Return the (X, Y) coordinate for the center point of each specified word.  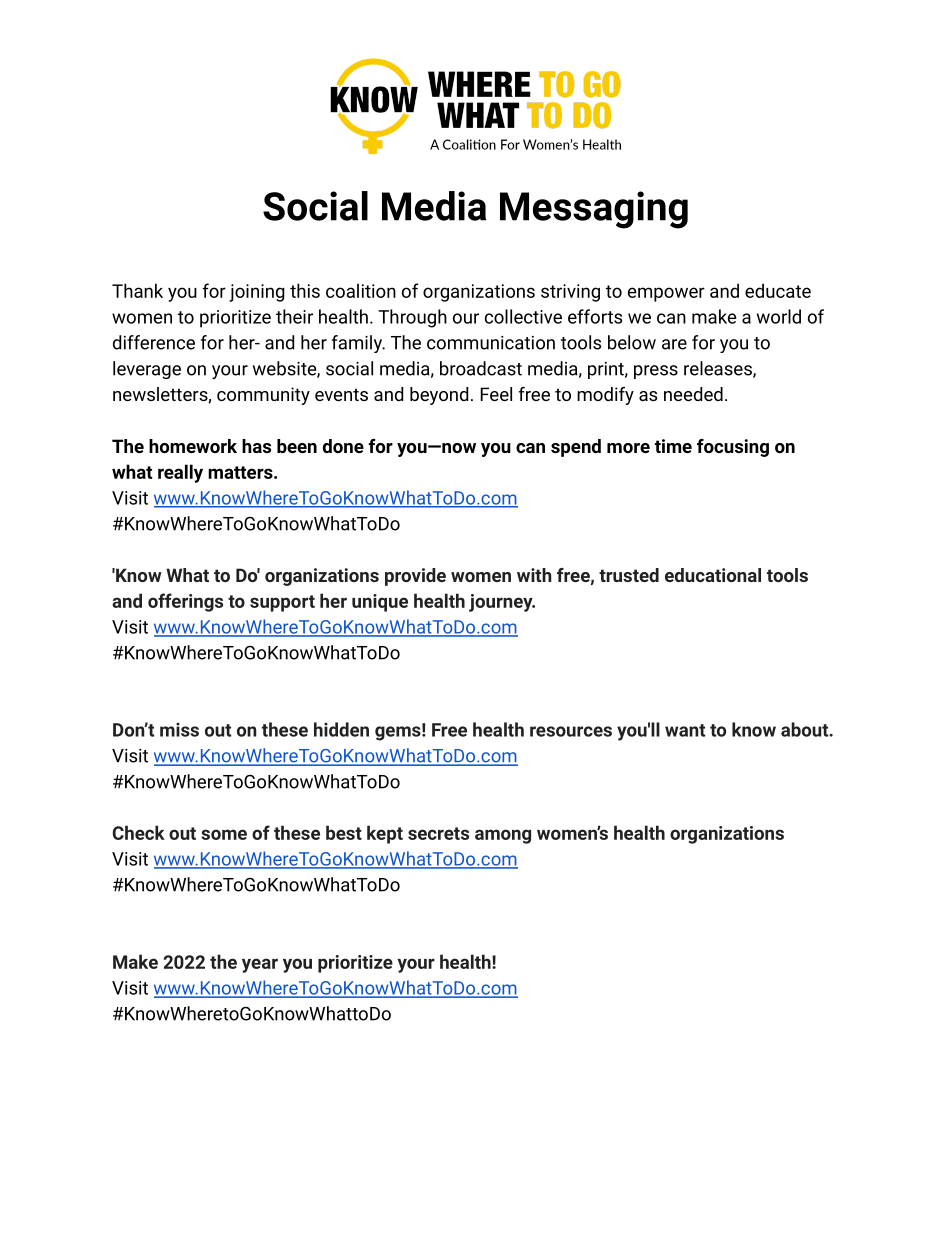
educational (713, 575)
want (685, 730)
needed (693, 394)
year (260, 965)
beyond (439, 396)
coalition (361, 290)
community (263, 396)
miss (179, 730)
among (503, 836)
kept (385, 834)
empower (666, 294)
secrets (438, 833)
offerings (185, 602)
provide (415, 577)
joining (257, 293)
